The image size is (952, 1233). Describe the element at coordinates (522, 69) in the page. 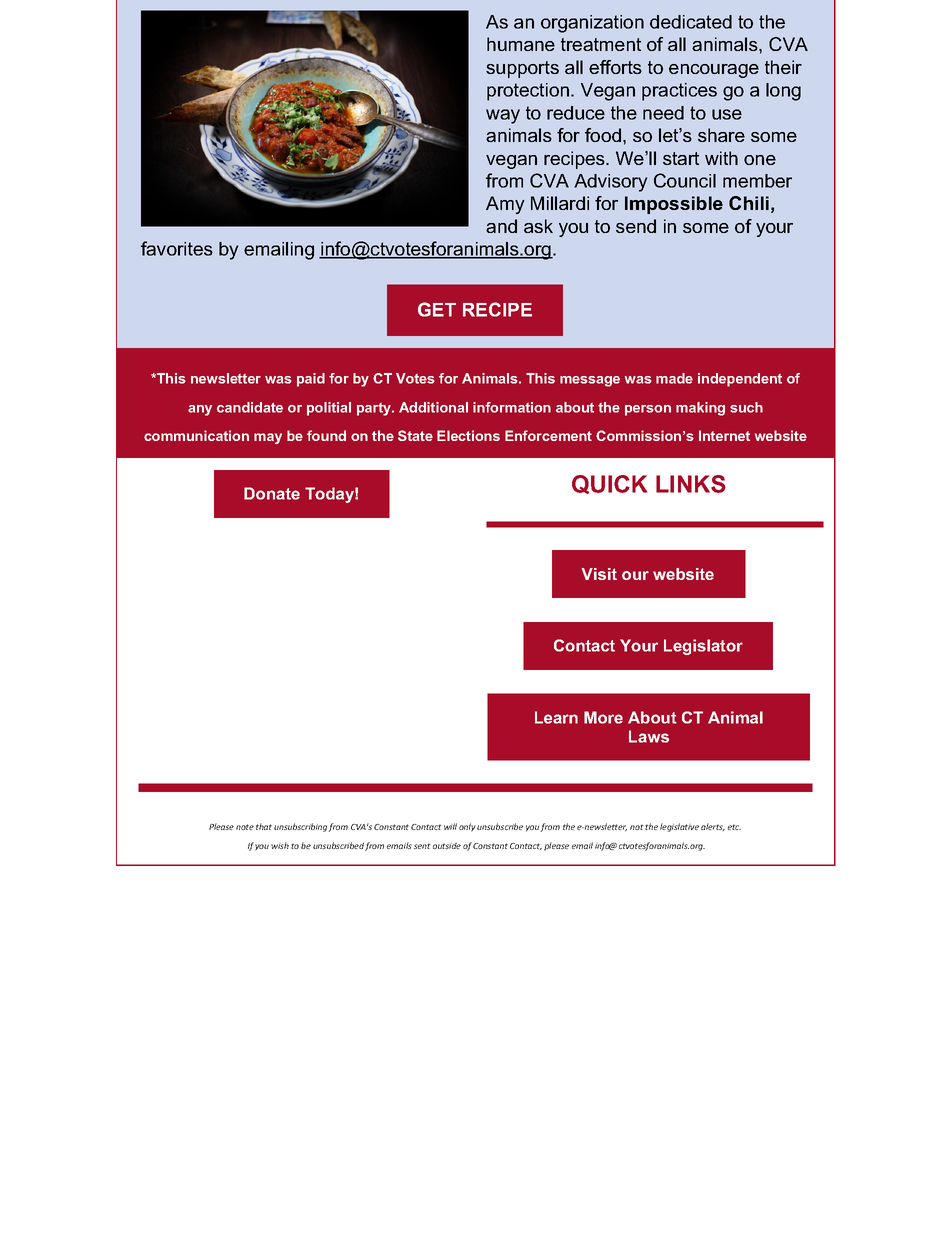

I see `supports` at that location.
